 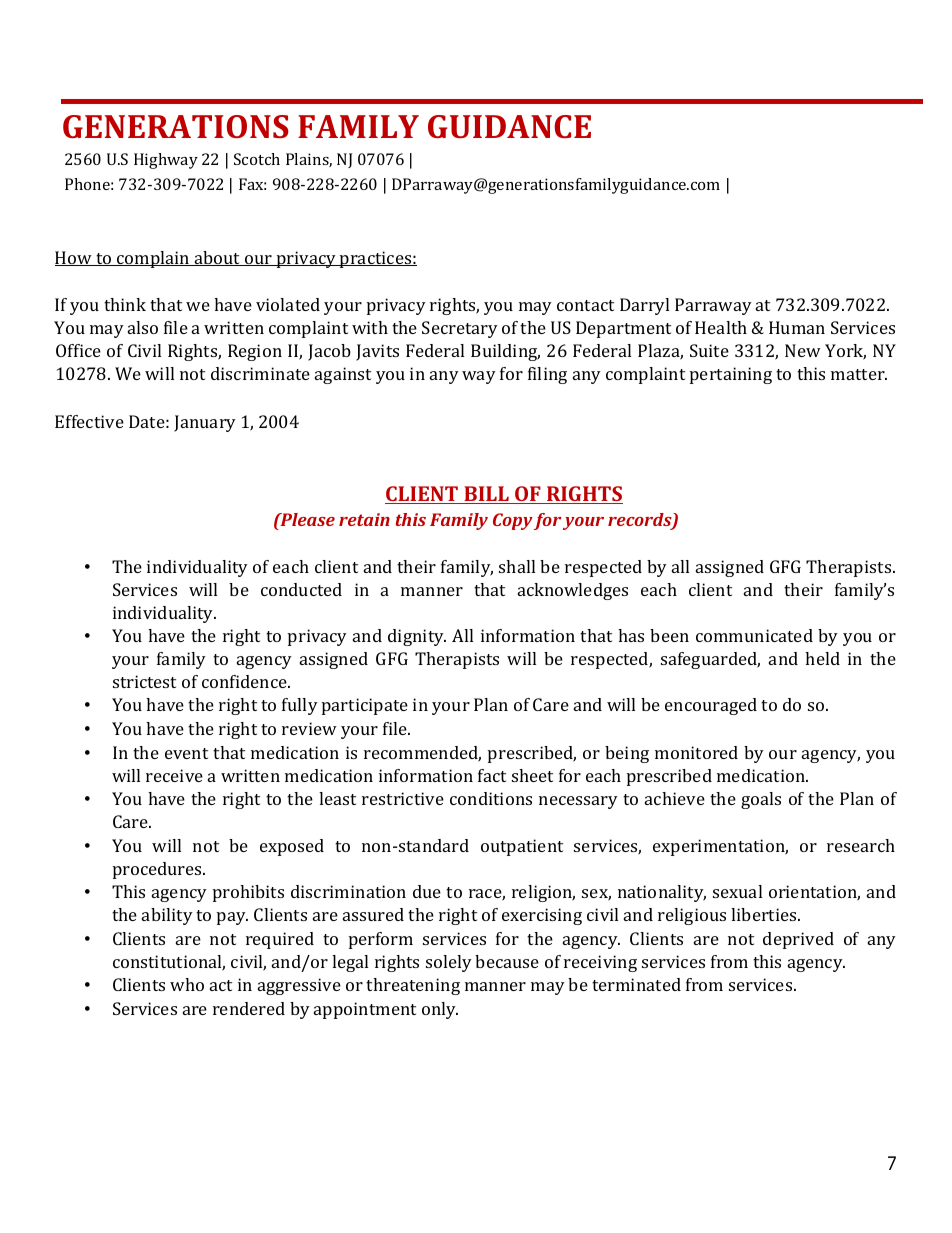 What do you see at coordinates (257, 159) in the screenshot?
I see `Scotch` at bounding box center [257, 159].
